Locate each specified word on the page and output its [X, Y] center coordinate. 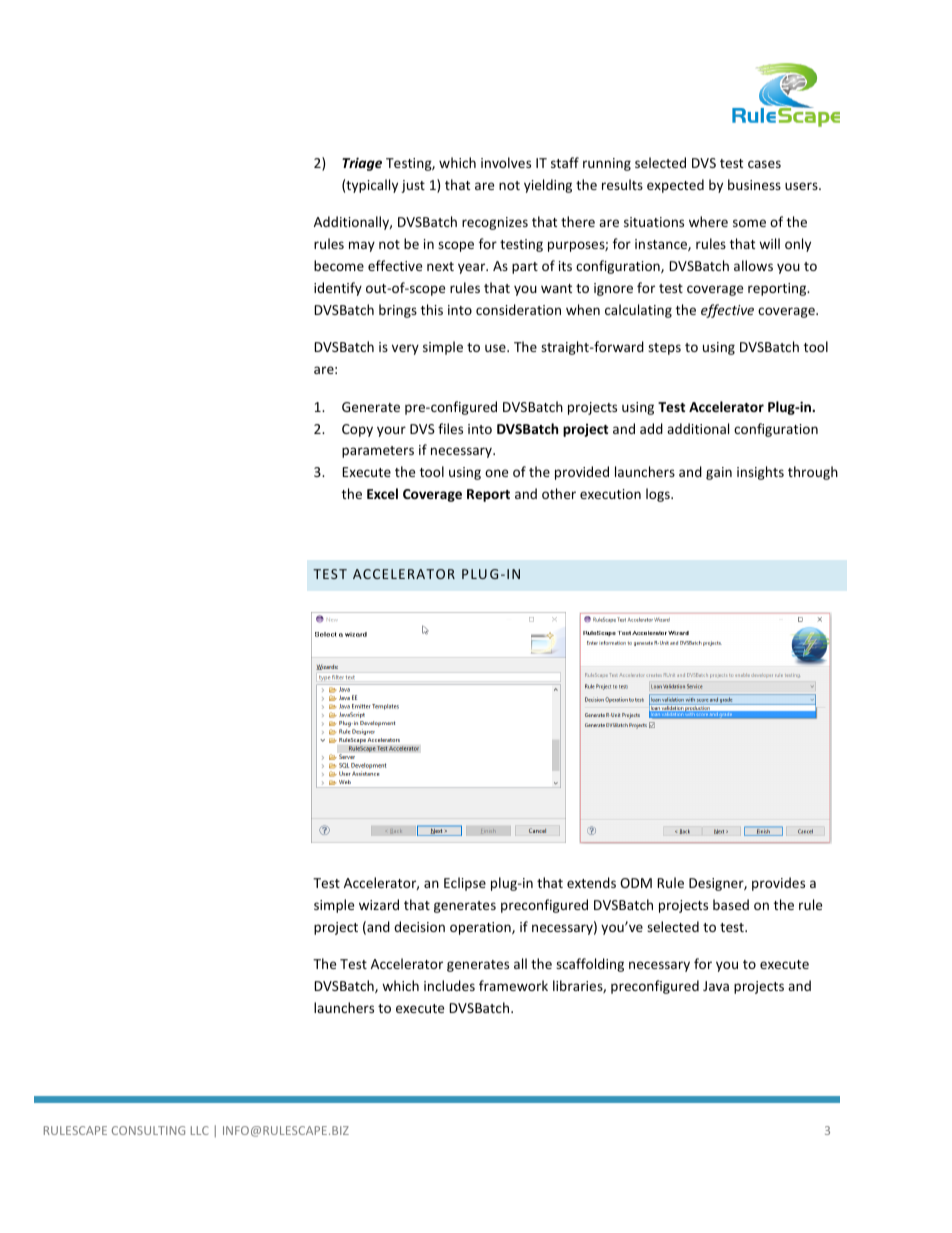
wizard [379, 904]
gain [719, 473]
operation [481, 928]
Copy [357, 430]
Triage [362, 164]
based [731, 904]
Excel [382, 493]
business [754, 184]
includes [449, 985]
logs [659, 495]
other [559, 493]
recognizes [495, 223]
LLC [200, 1130]
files [450, 428]
